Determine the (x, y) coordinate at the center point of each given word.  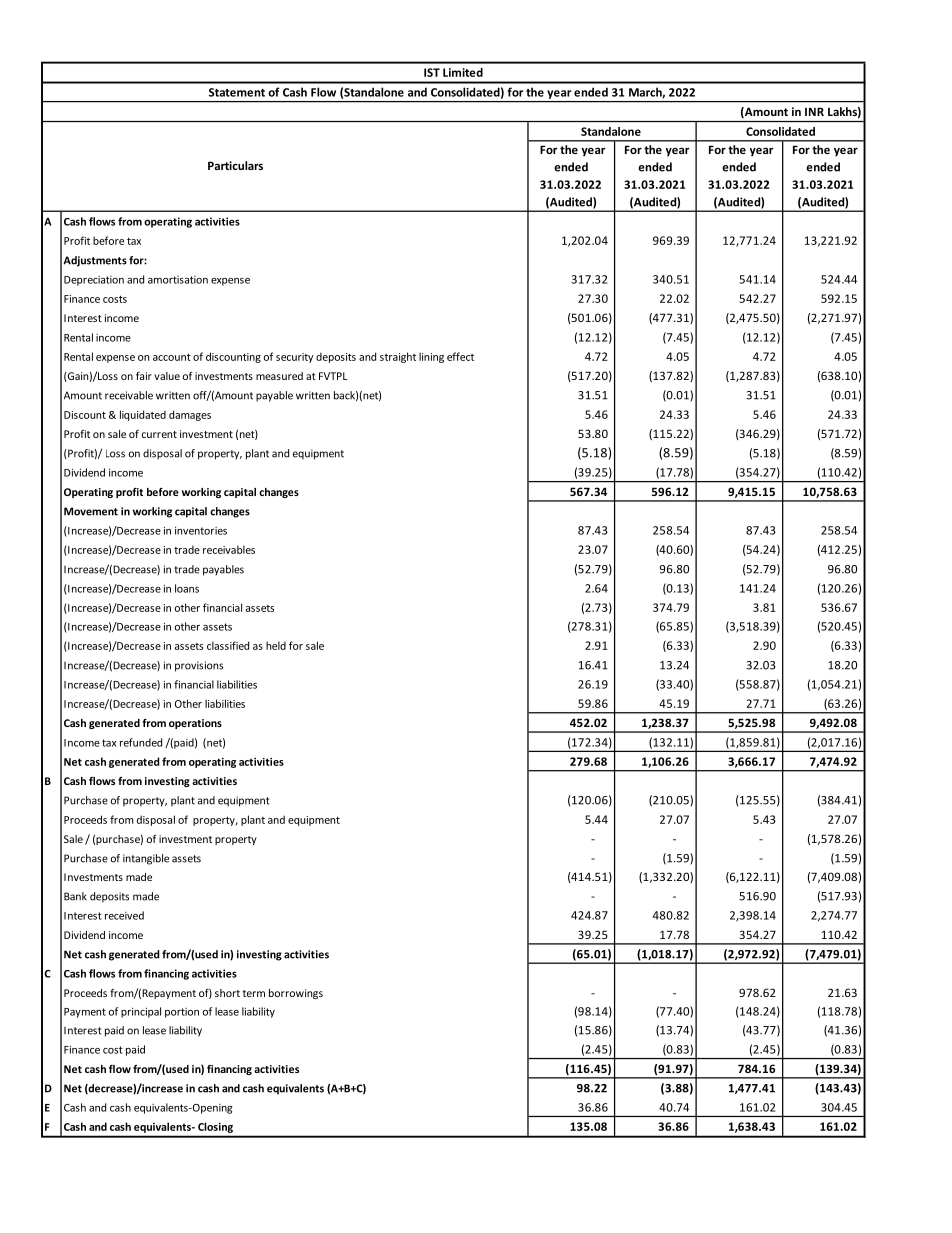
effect (460, 356)
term (254, 993)
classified (228, 645)
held (276, 645)
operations (195, 724)
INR (814, 111)
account (172, 357)
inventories (201, 530)
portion (182, 1013)
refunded (141, 742)
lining (431, 357)
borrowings (296, 994)
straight (398, 357)
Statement (237, 92)
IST (432, 72)
